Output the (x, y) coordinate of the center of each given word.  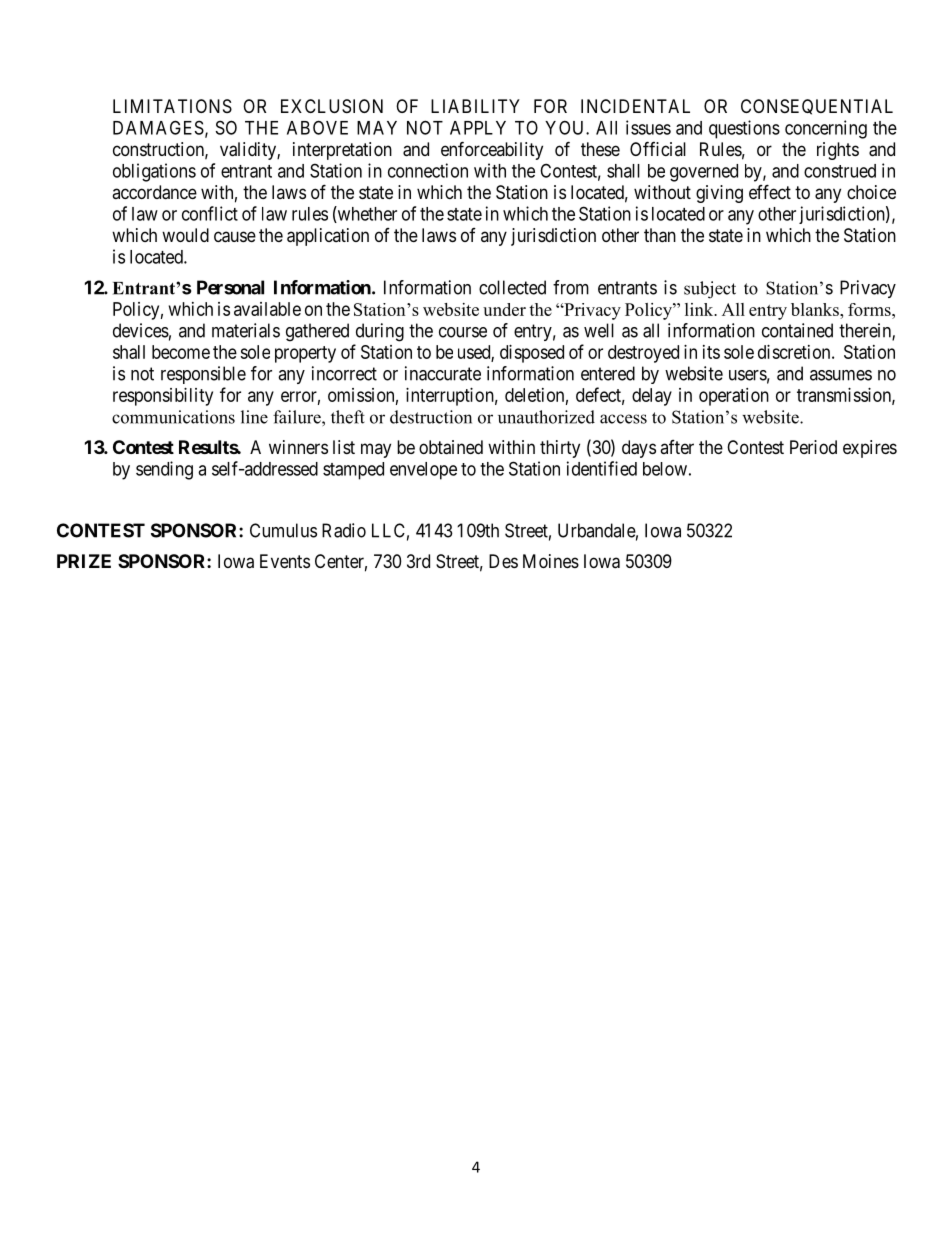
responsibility (163, 397)
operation (734, 397)
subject (710, 290)
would (185, 235)
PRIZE (84, 561)
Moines (551, 561)
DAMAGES (158, 127)
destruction (431, 417)
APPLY (478, 128)
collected (512, 287)
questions (744, 129)
